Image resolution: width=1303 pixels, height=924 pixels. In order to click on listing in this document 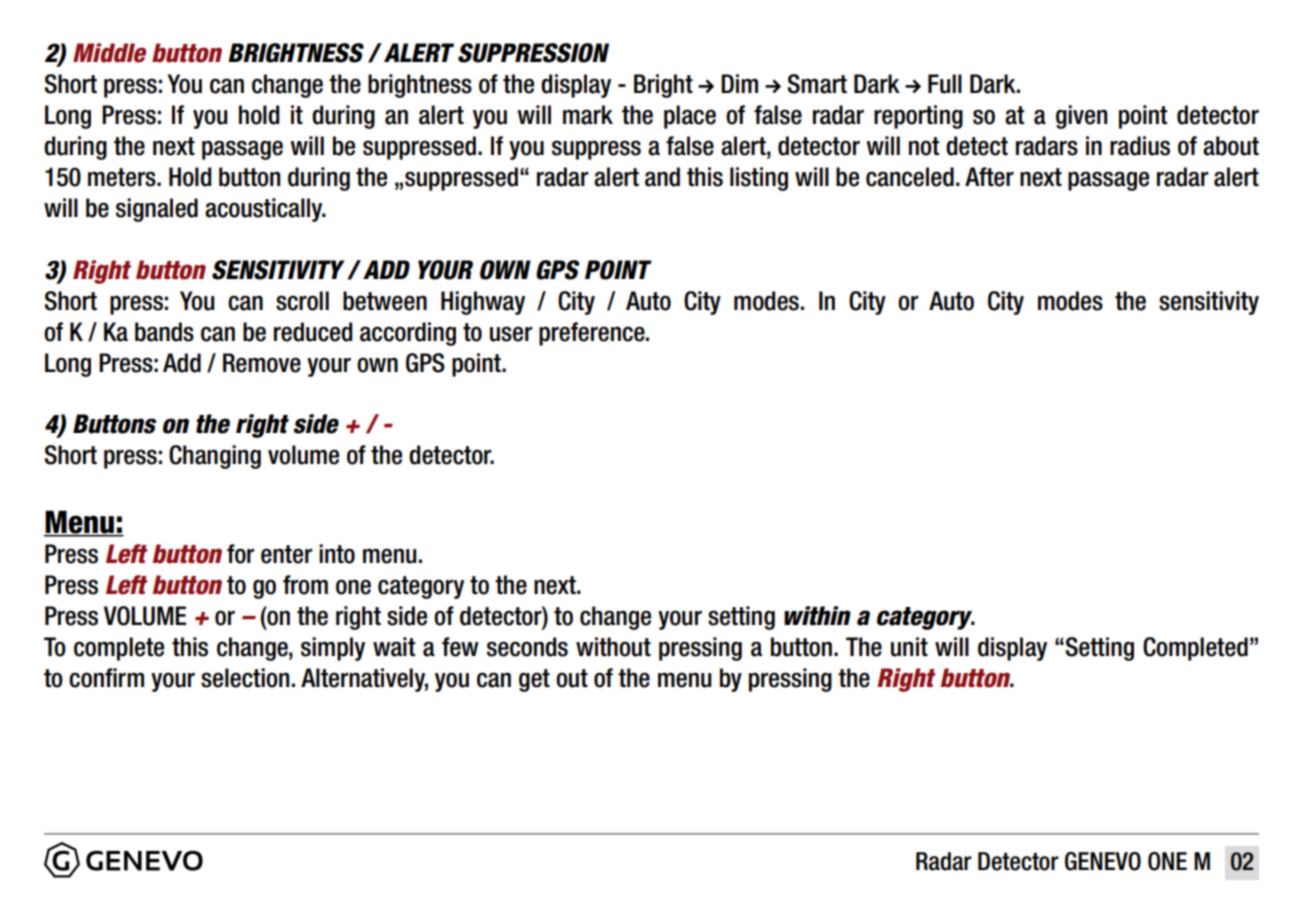, I will do `click(759, 179)`.
